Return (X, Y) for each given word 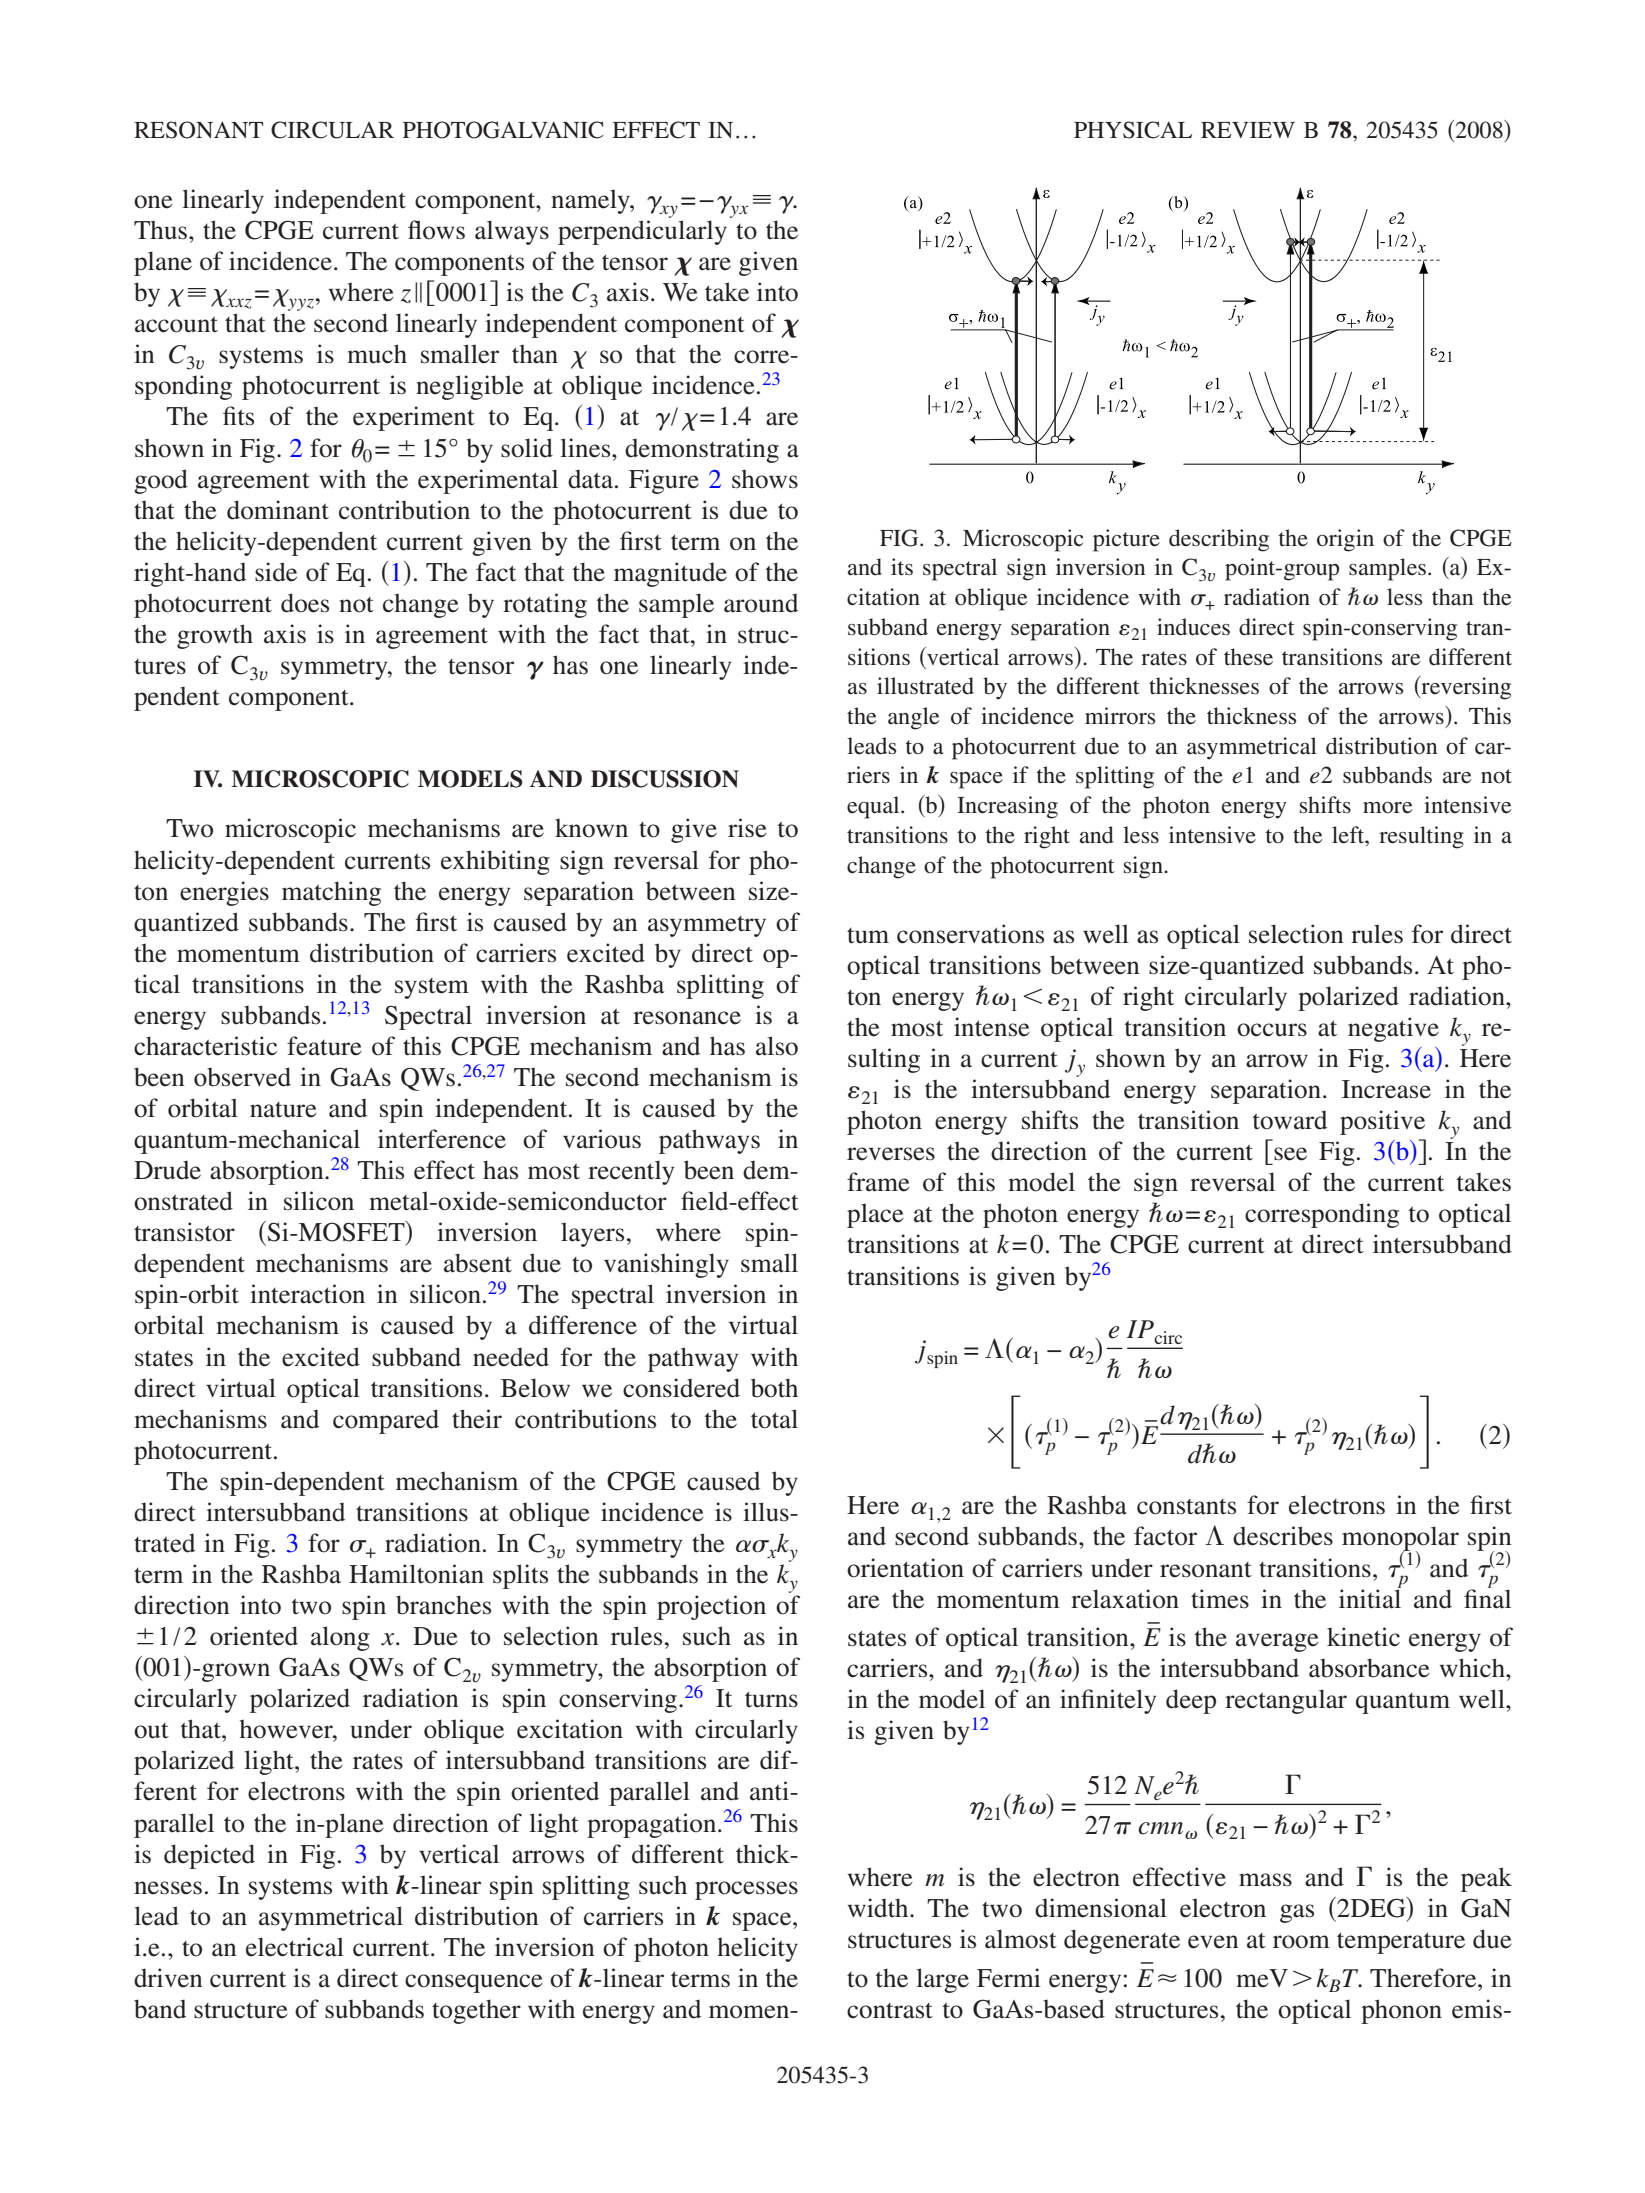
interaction (307, 1294)
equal (874, 807)
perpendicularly (642, 232)
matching (331, 893)
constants (1186, 1507)
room (1301, 1942)
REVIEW (1248, 130)
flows (436, 230)
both (774, 1388)
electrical (295, 1947)
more (1388, 808)
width (879, 1908)
